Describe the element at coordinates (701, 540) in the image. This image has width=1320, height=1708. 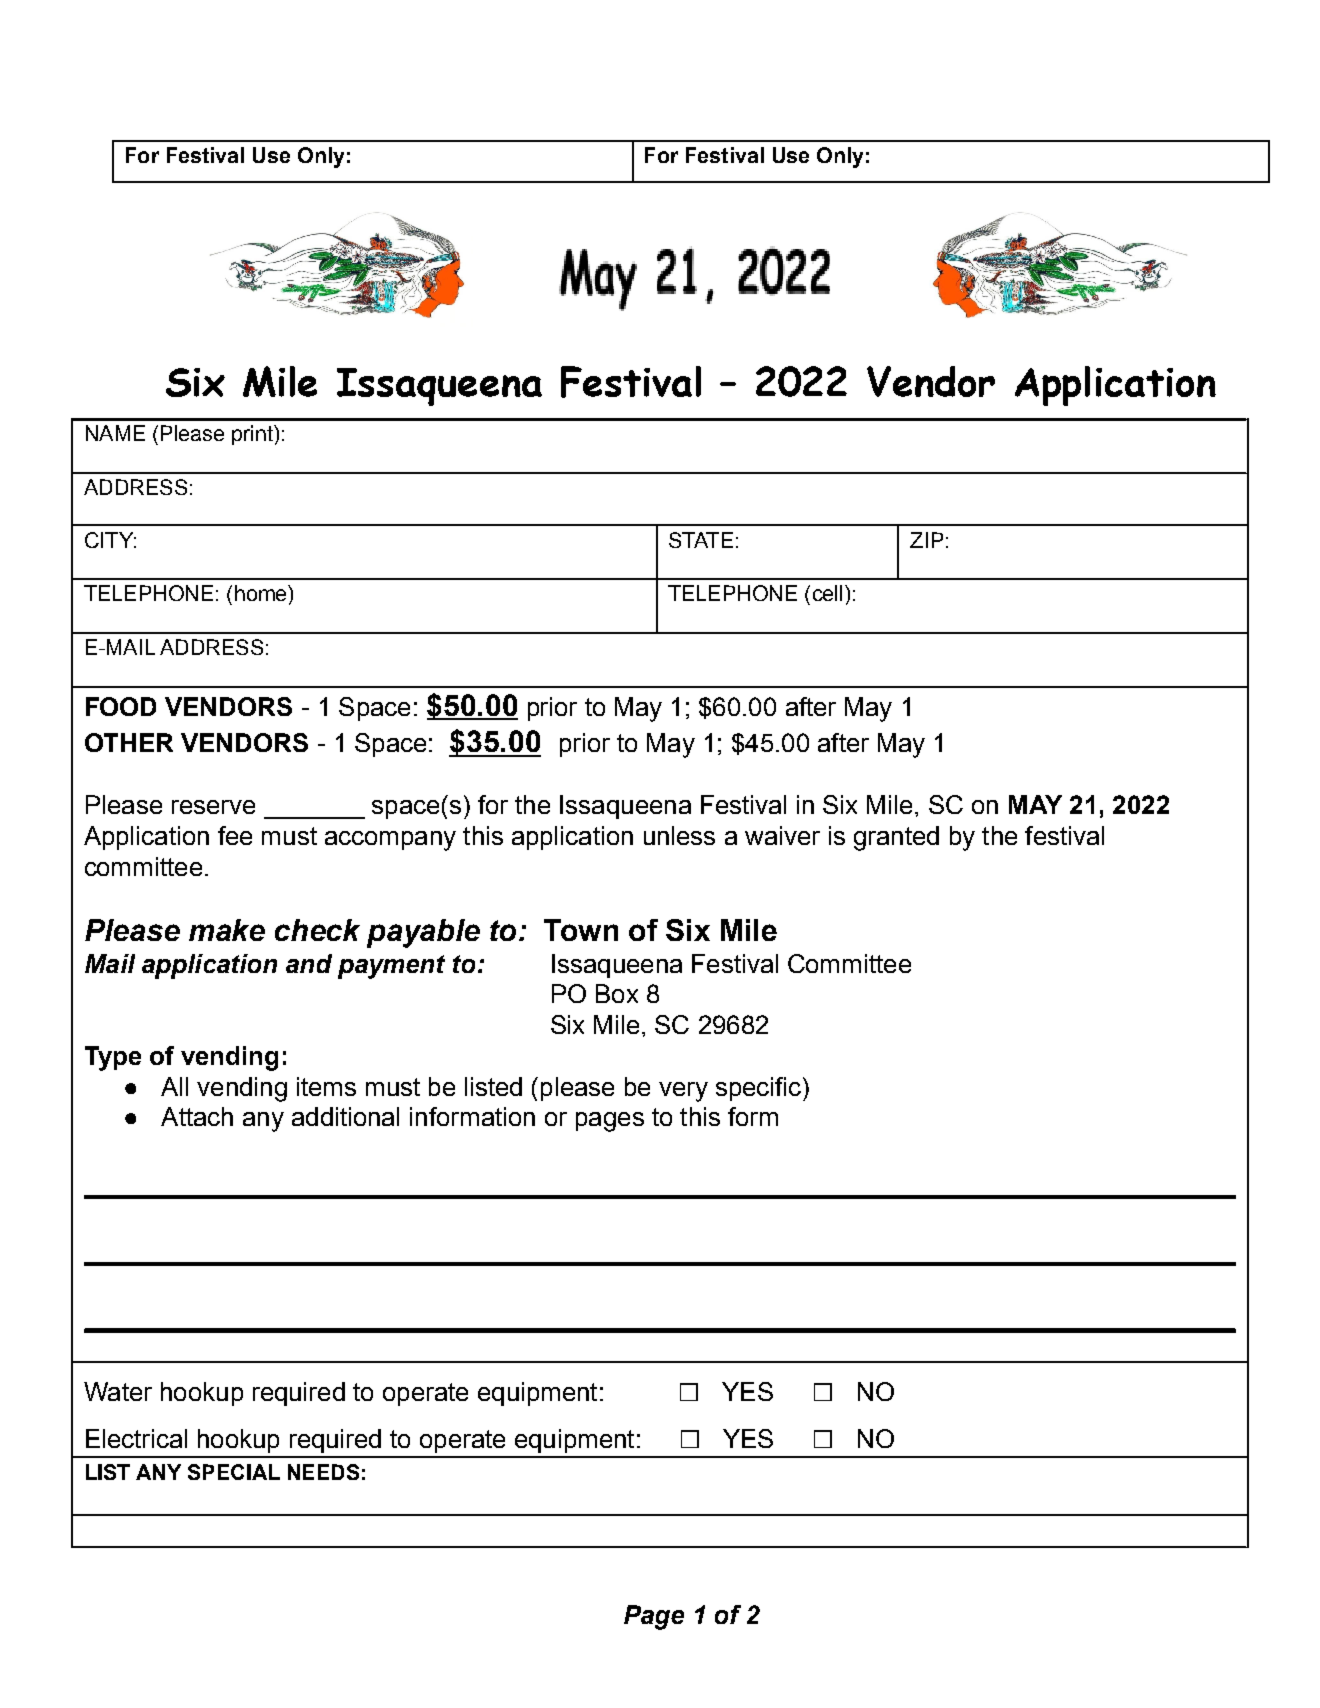
I see `STATE` at that location.
